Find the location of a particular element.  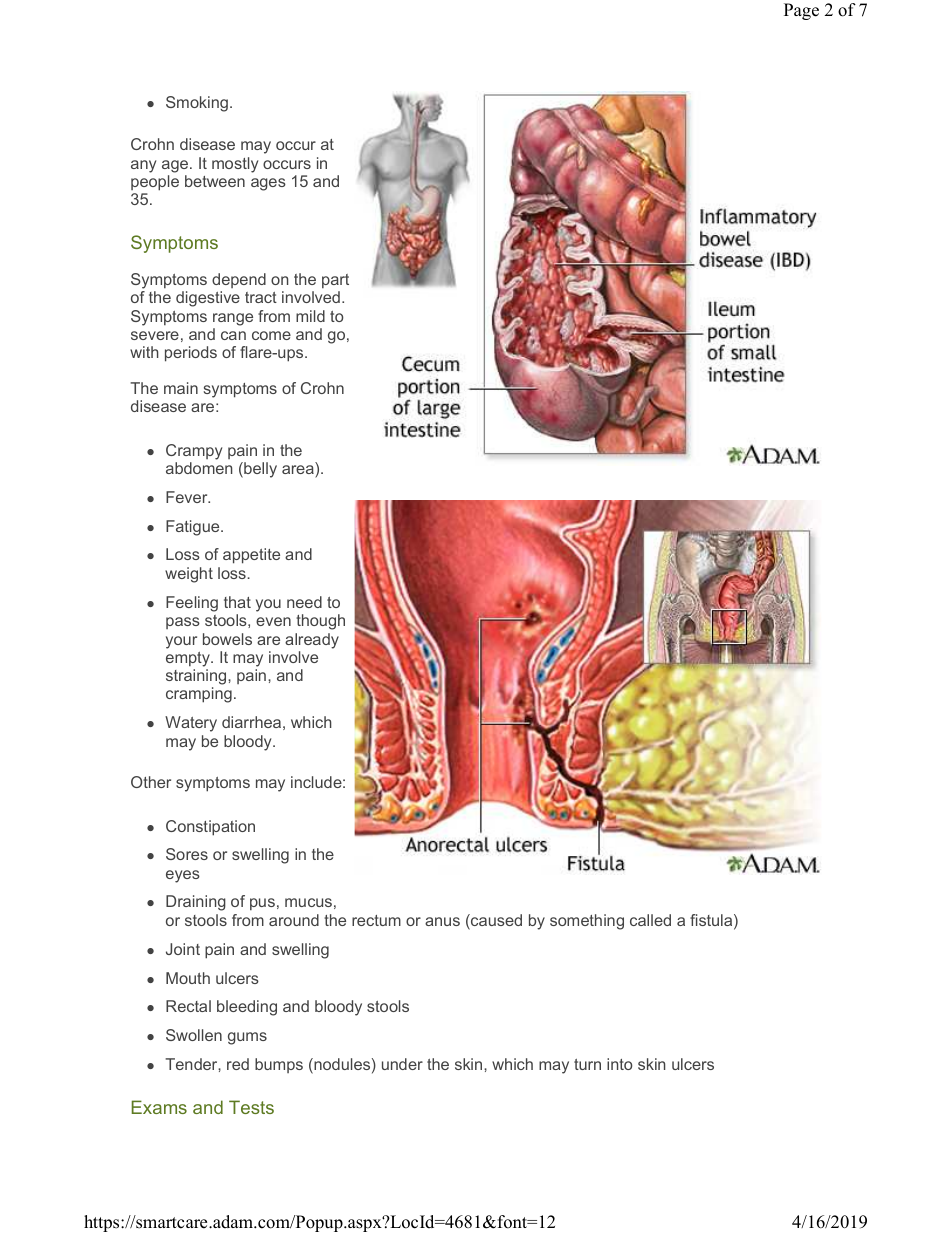

need is located at coordinates (304, 602).
